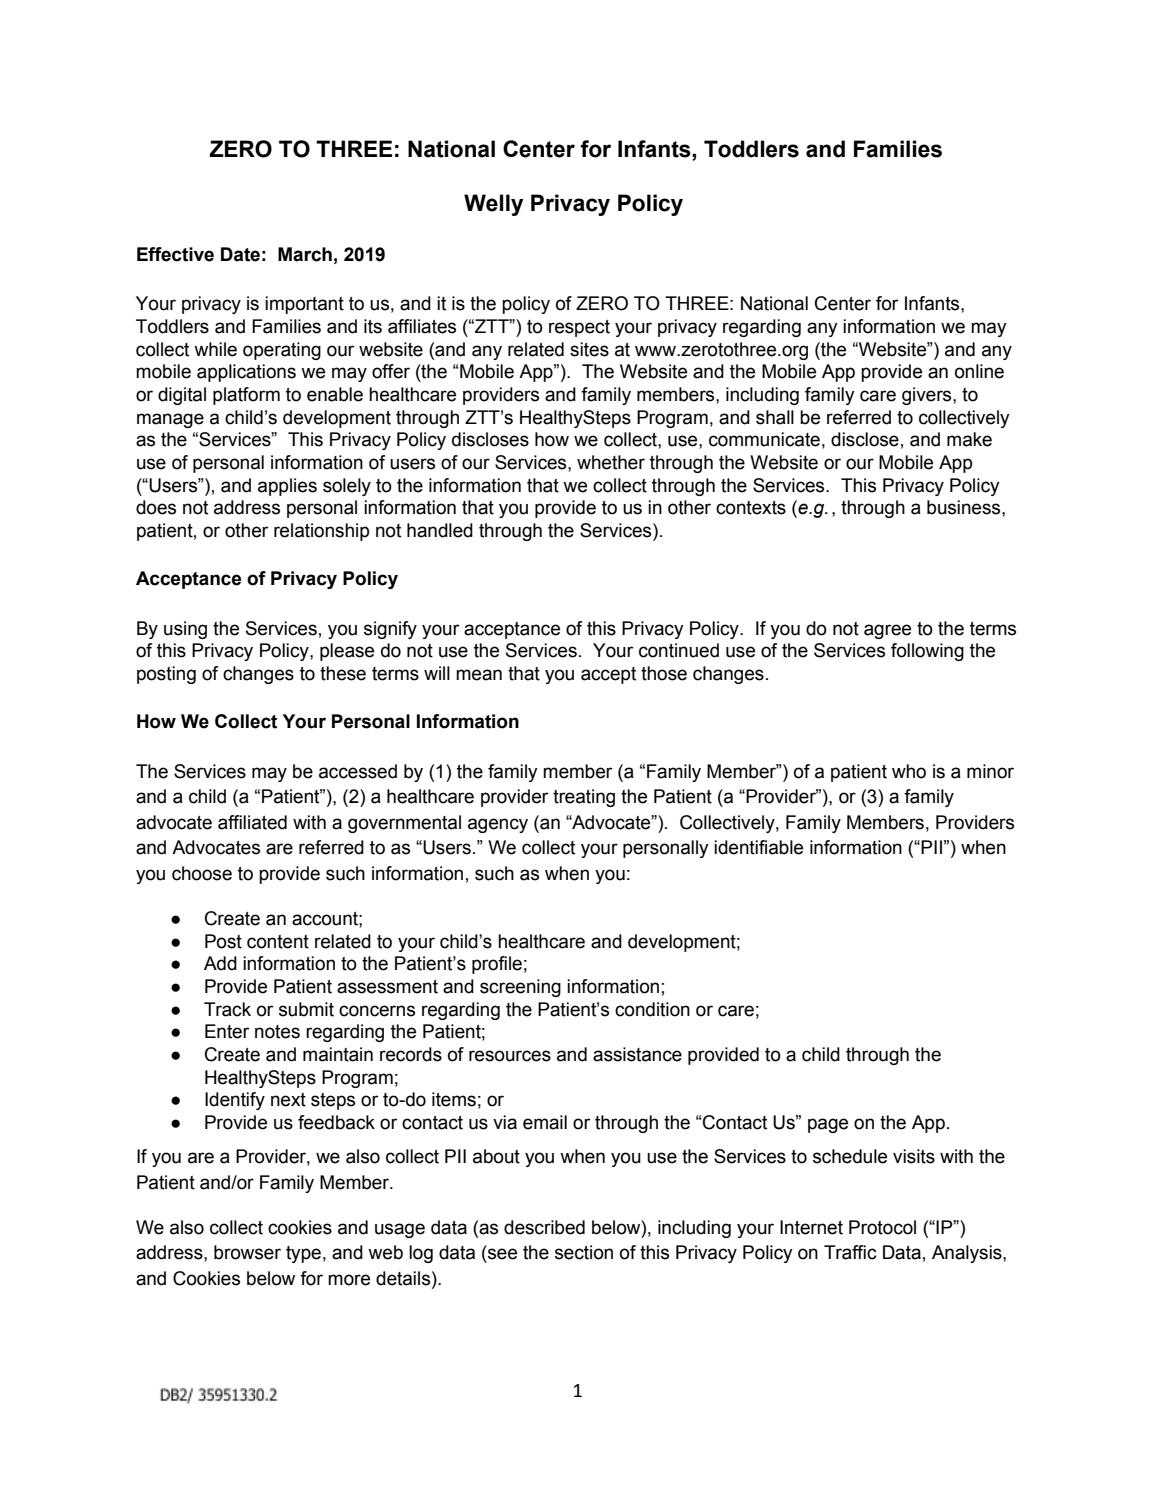 The image size is (1156, 1496). What do you see at coordinates (247, 1252) in the screenshot?
I see `browser` at bounding box center [247, 1252].
